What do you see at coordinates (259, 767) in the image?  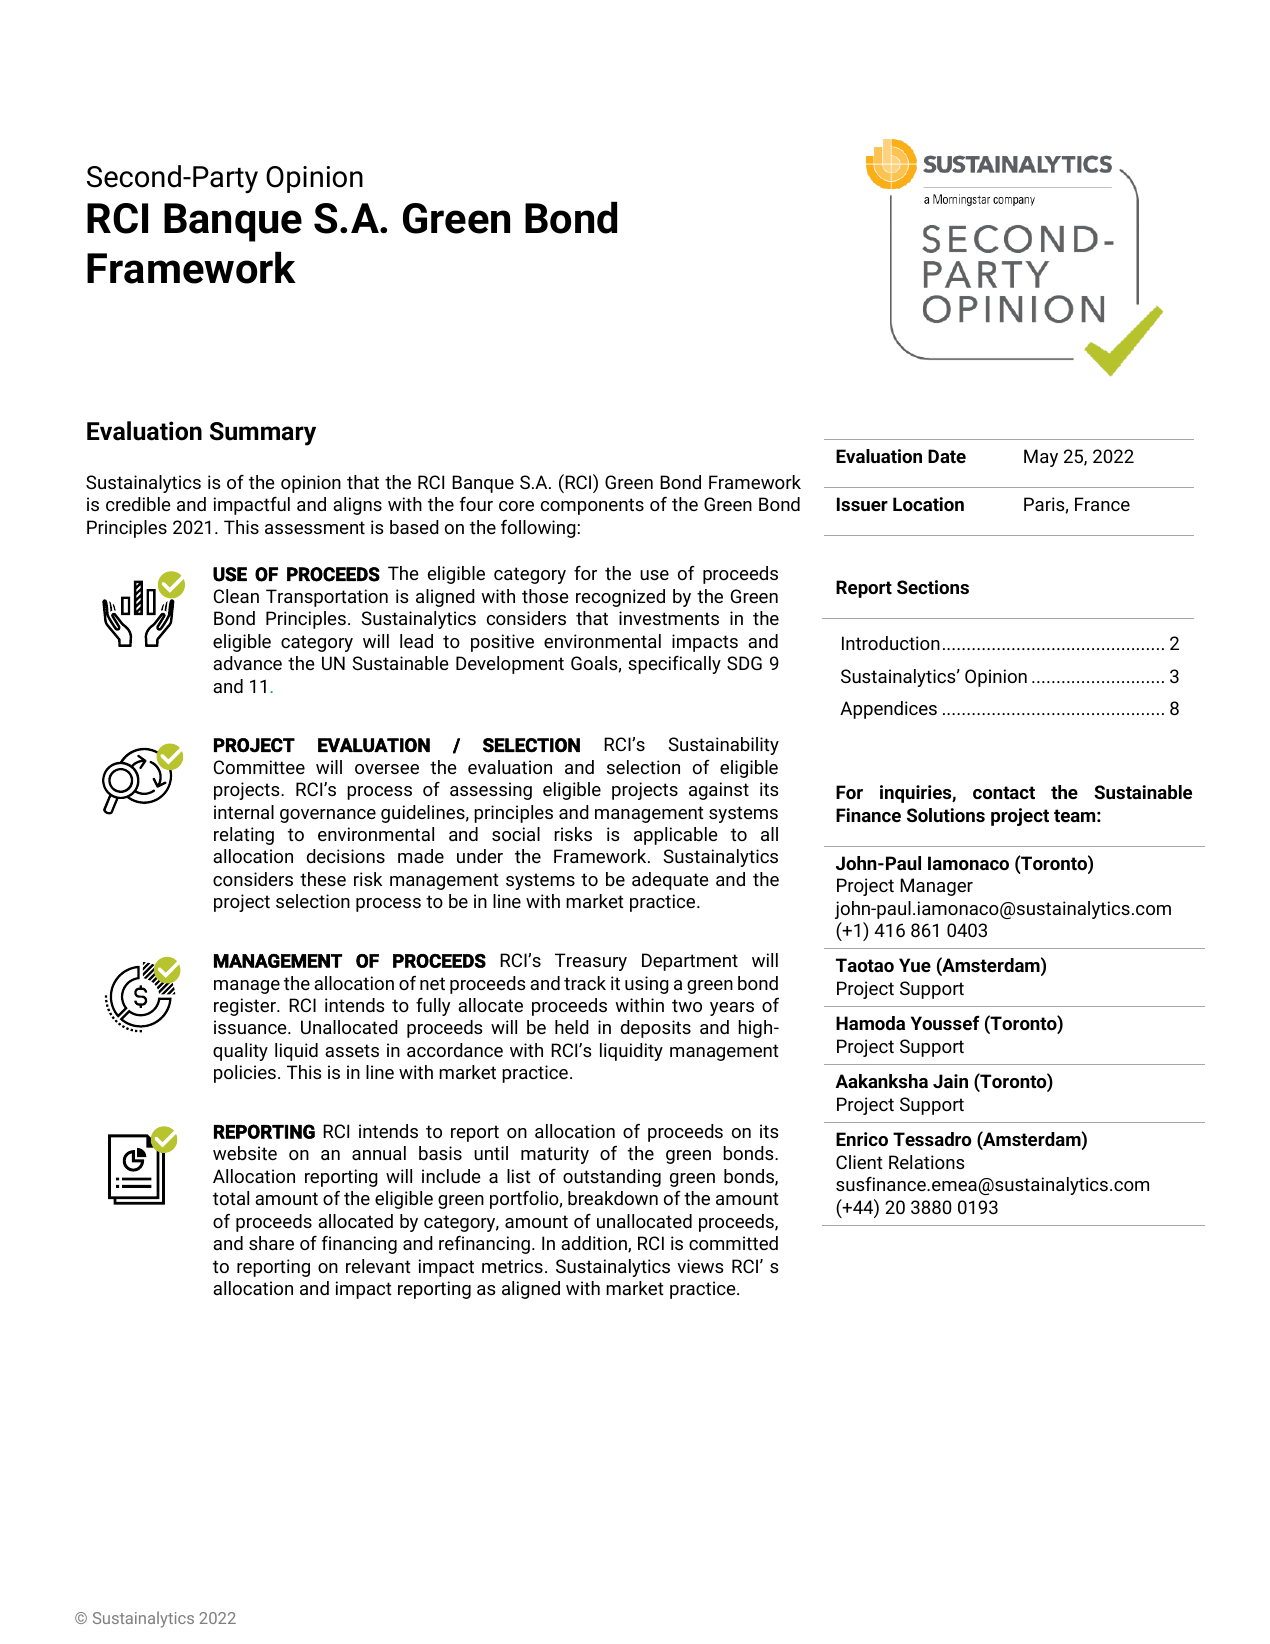 I see `Committee` at bounding box center [259, 767].
